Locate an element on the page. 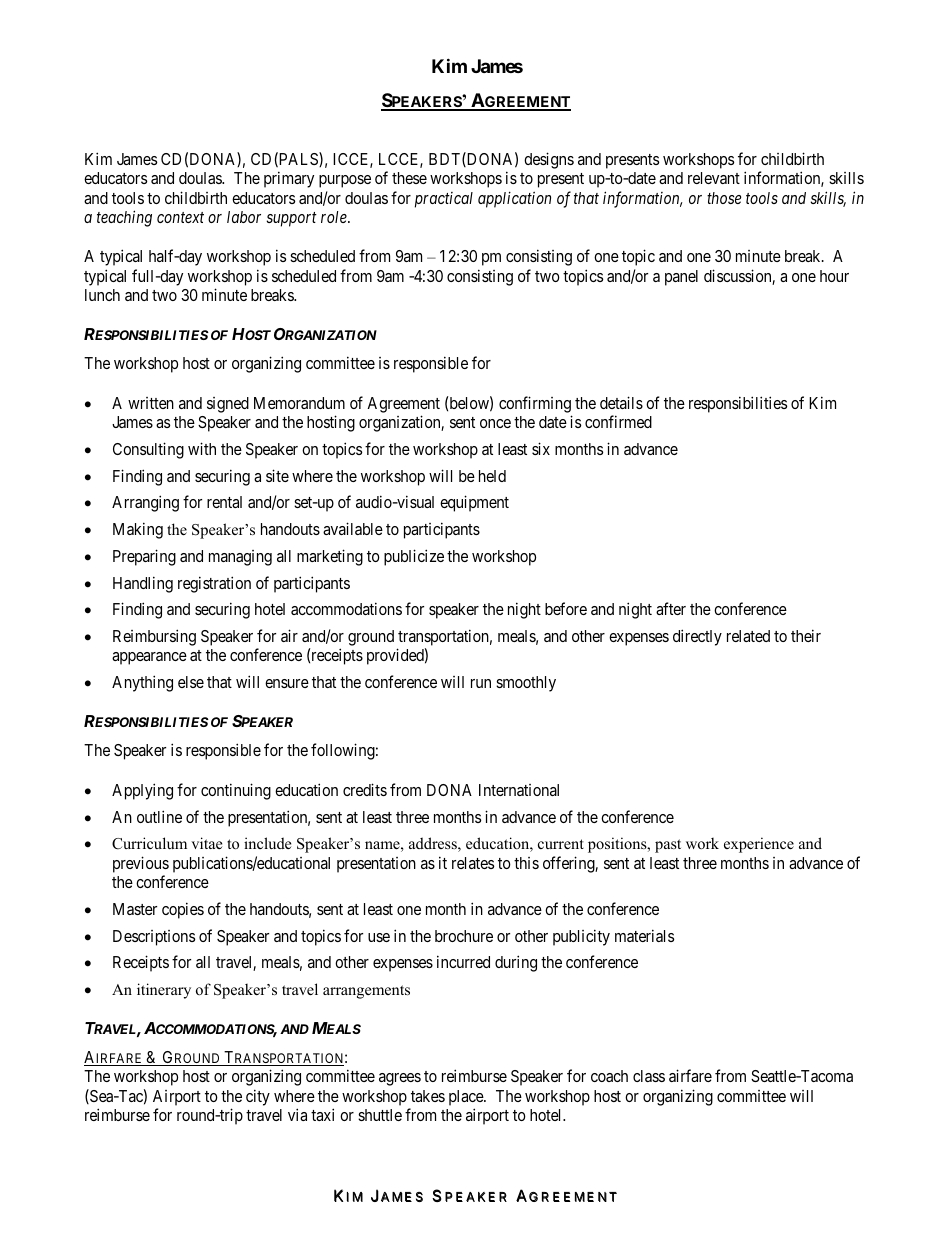 The width and height of the image is (952, 1233). run is located at coordinates (481, 683).
